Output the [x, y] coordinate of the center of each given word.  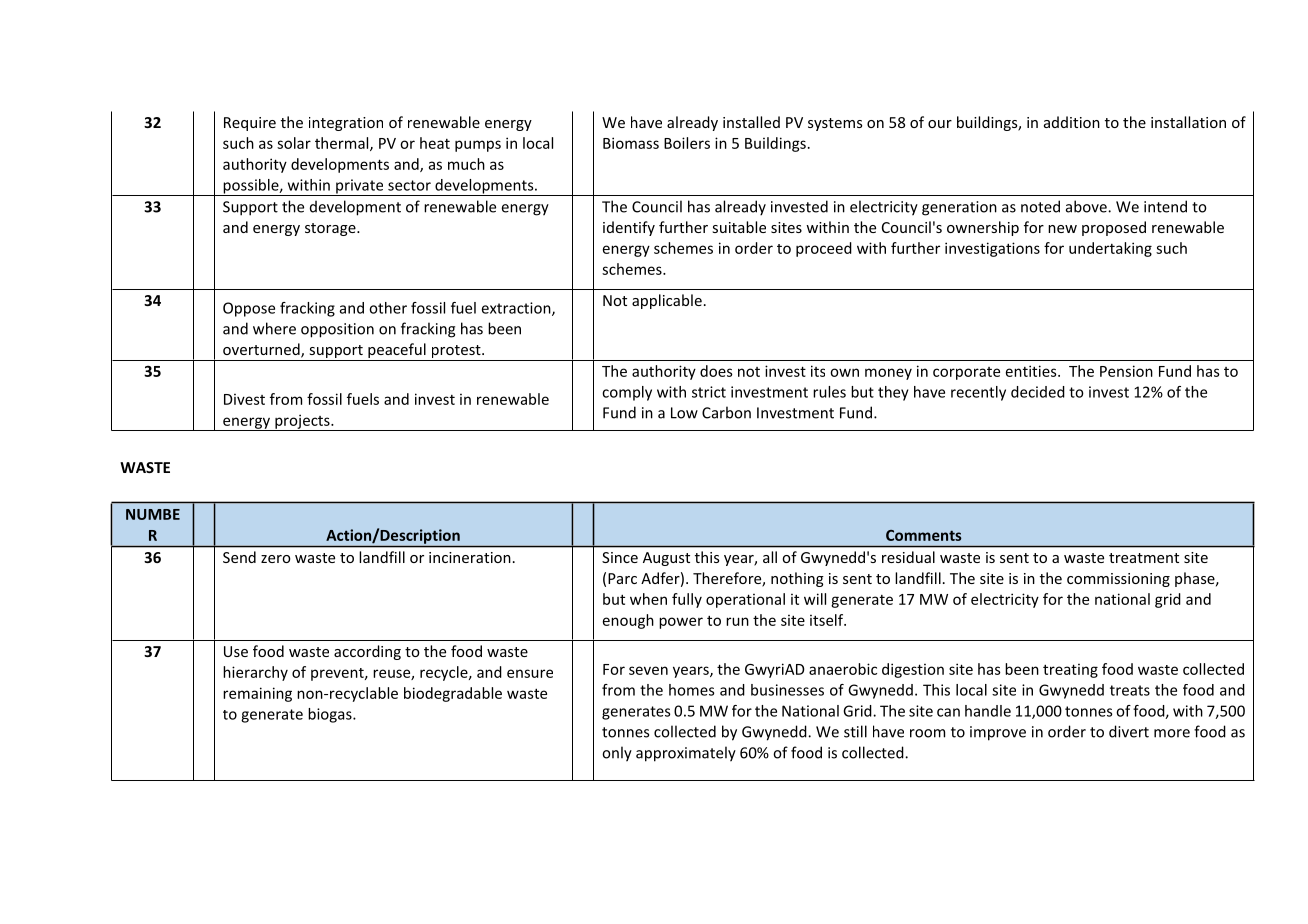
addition [1072, 122]
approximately [686, 754]
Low [684, 413]
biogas [331, 715]
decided [1038, 392]
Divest [244, 399]
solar [294, 143]
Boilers [687, 143]
